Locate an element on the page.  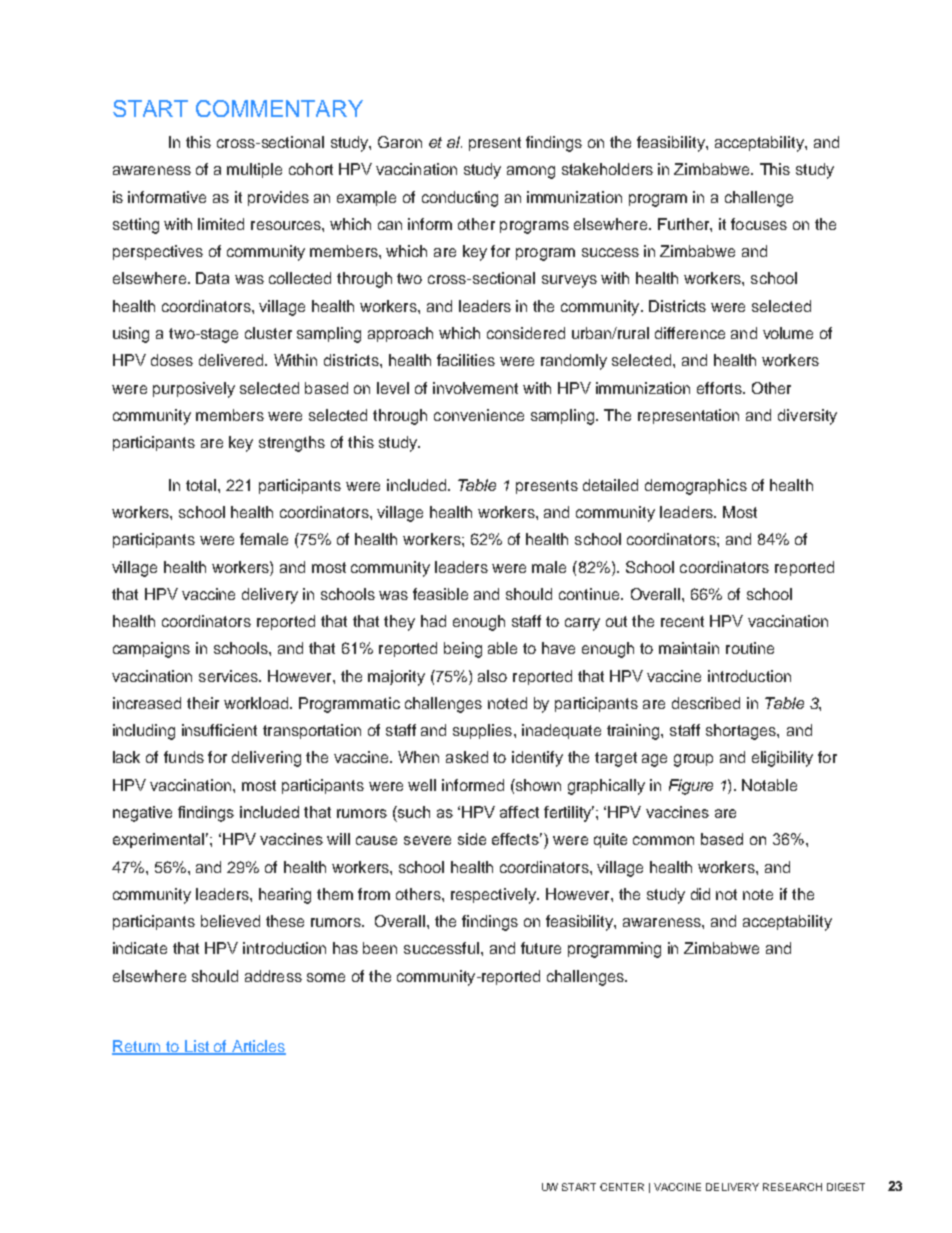
RESEARCH is located at coordinates (792, 1187).
